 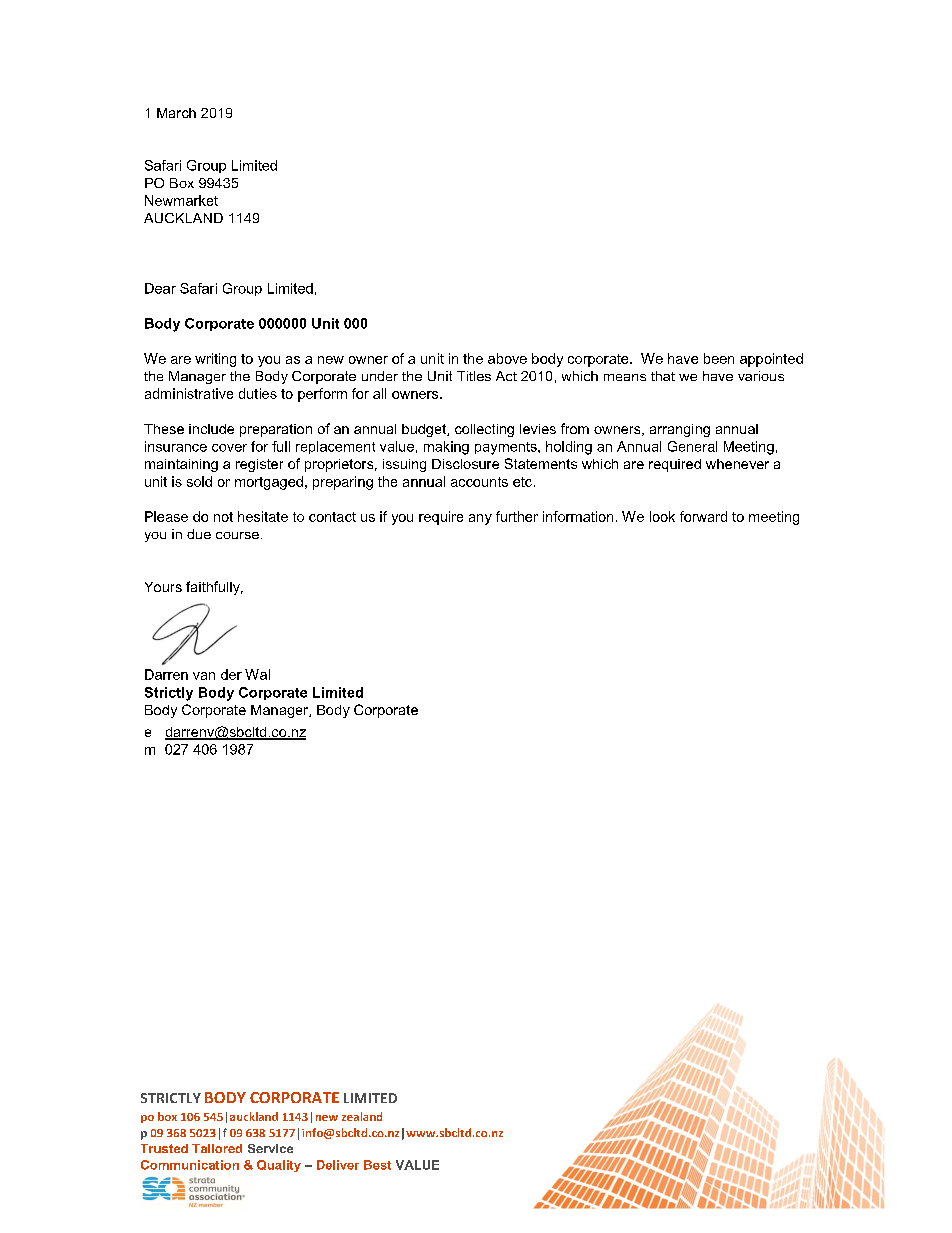 What do you see at coordinates (257, 674) in the document?
I see `Wal` at bounding box center [257, 674].
